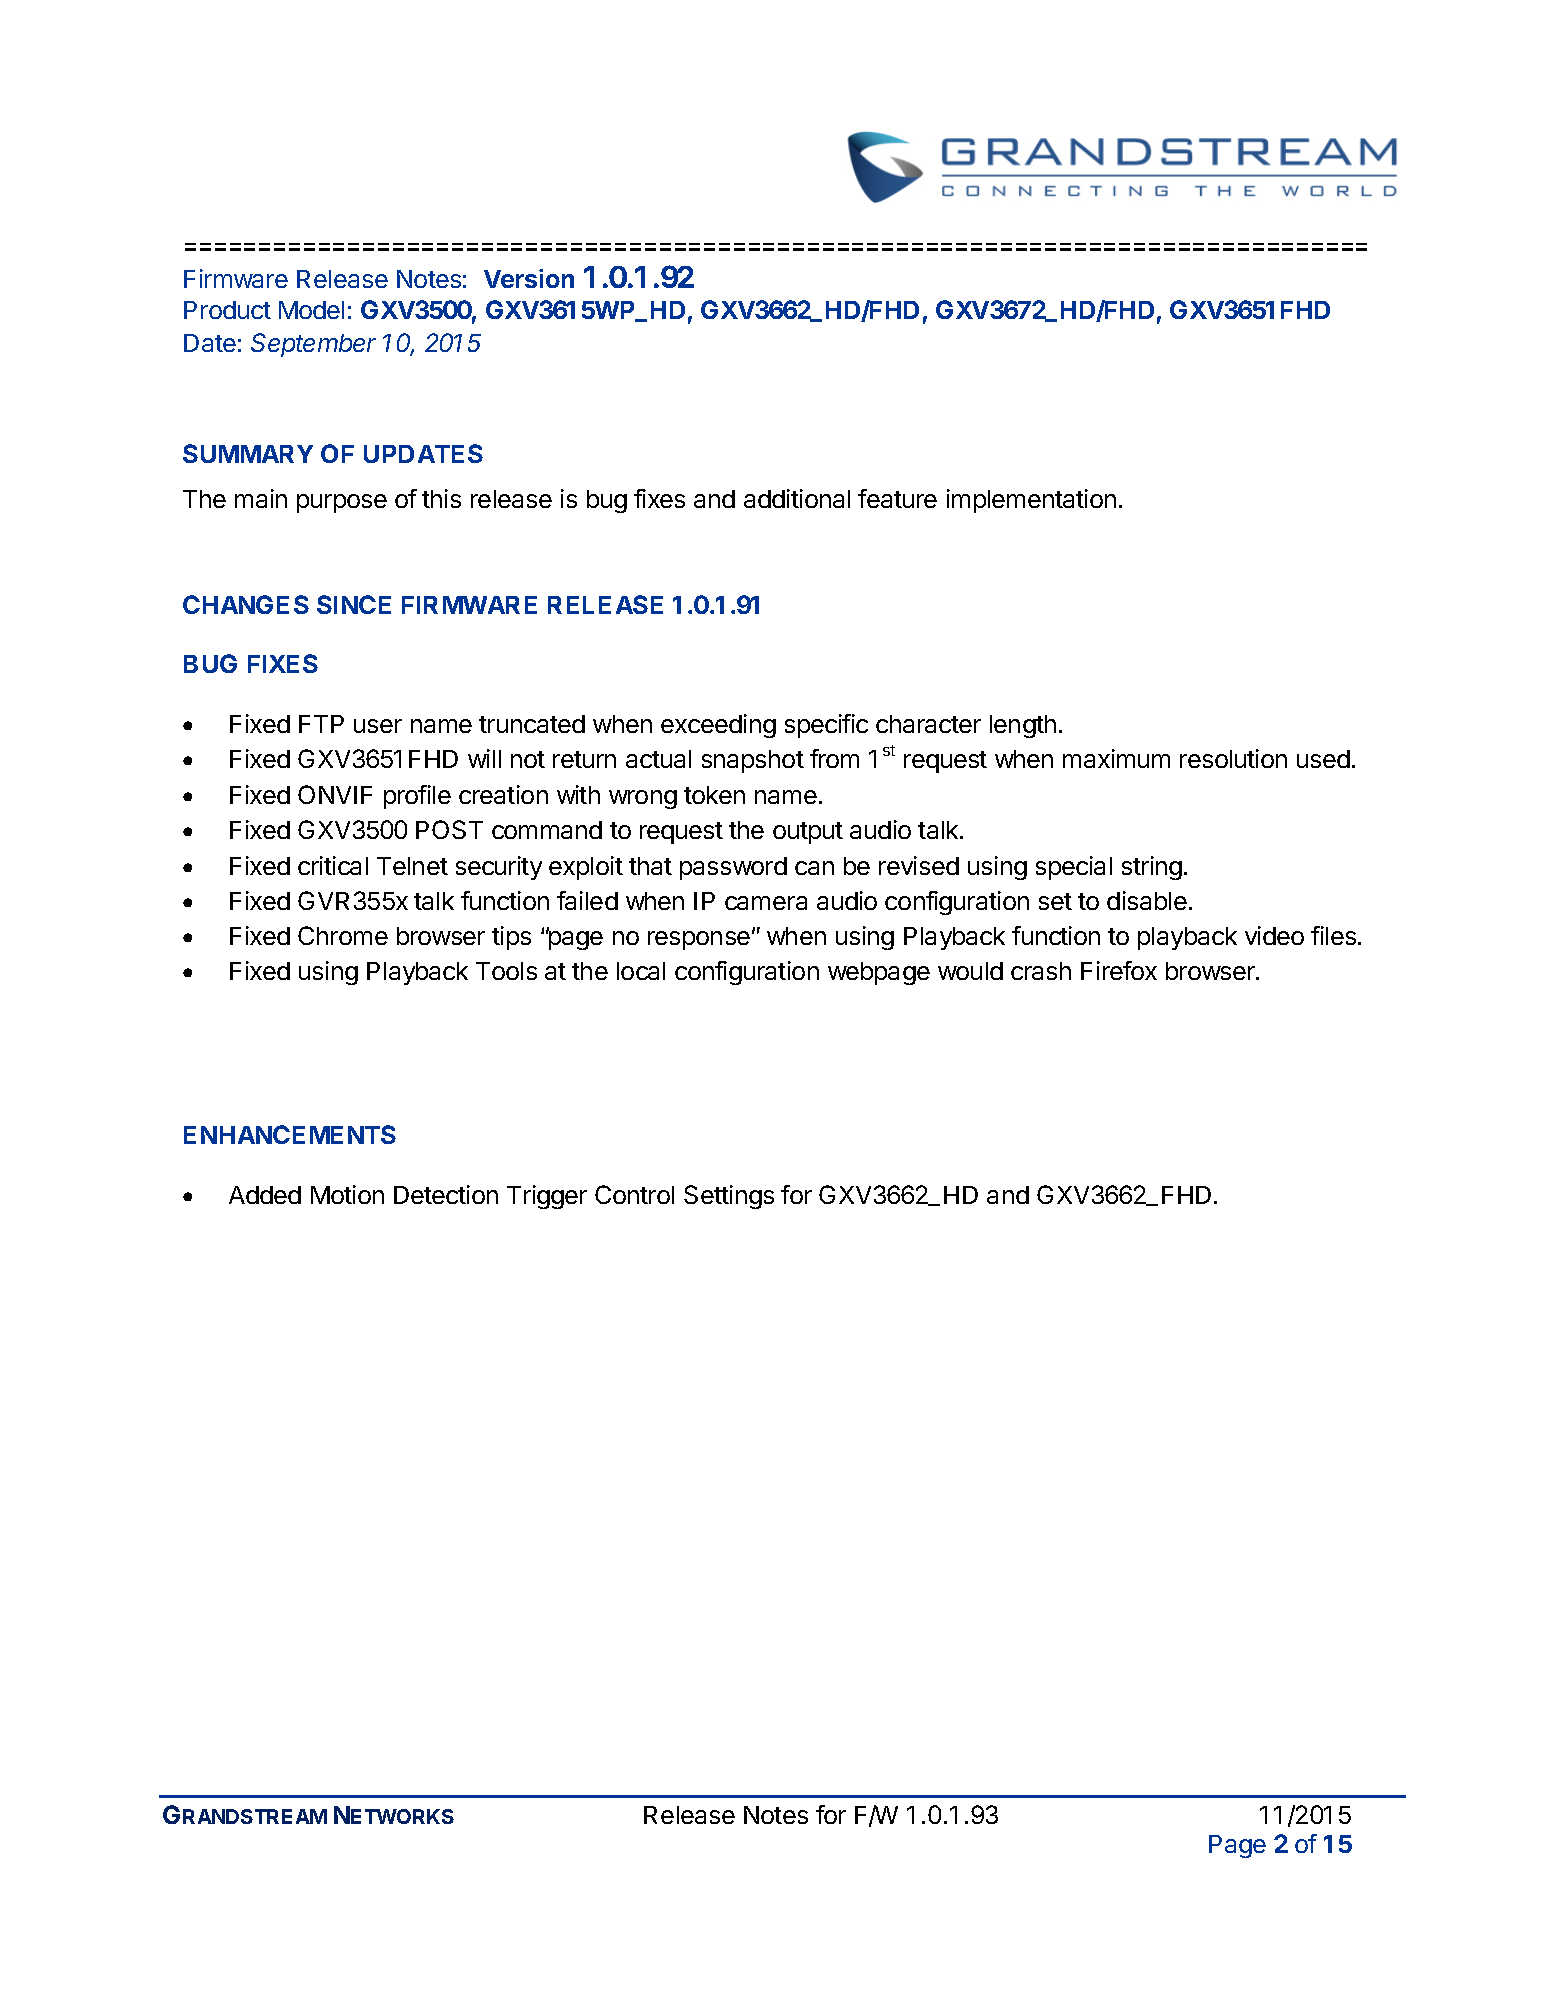 The height and width of the page is (2013, 1555). I want to click on additional, so click(797, 498).
